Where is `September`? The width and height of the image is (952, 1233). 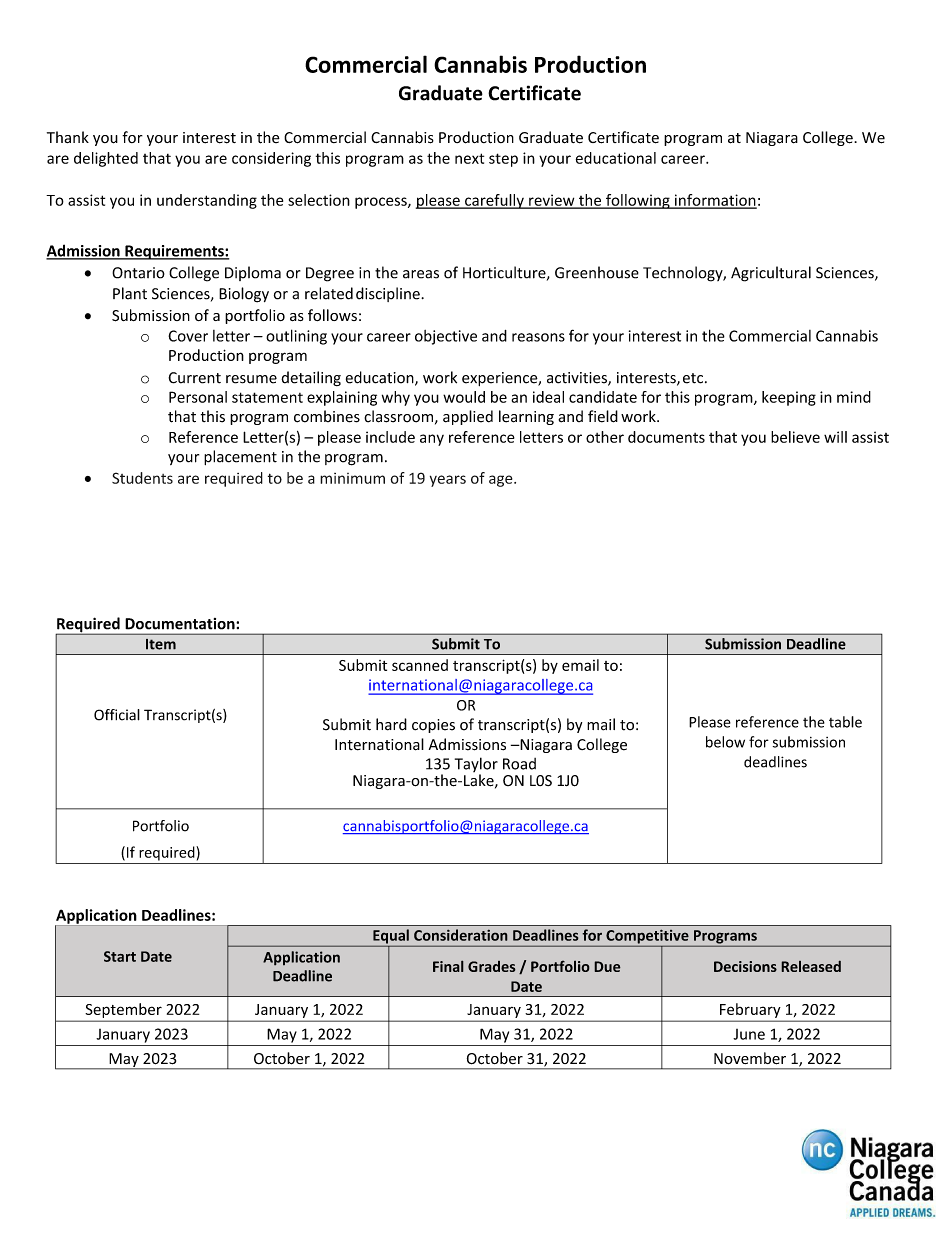 September is located at coordinates (124, 1010).
